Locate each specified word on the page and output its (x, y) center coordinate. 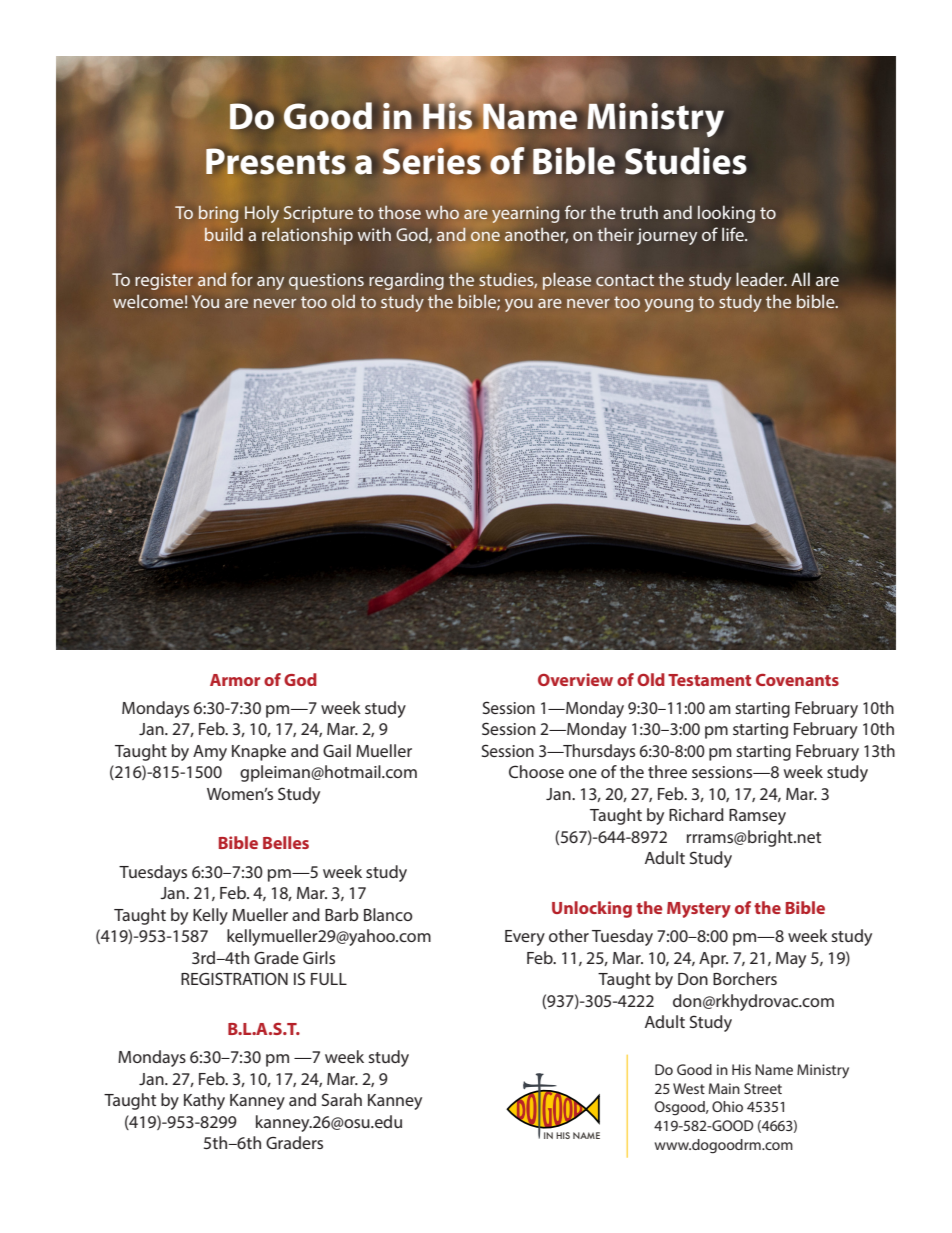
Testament (709, 680)
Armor (235, 680)
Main (724, 1088)
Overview (575, 679)
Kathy (204, 1101)
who (442, 212)
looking (726, 214)
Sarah (342, 1099)
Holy (262, 214)
